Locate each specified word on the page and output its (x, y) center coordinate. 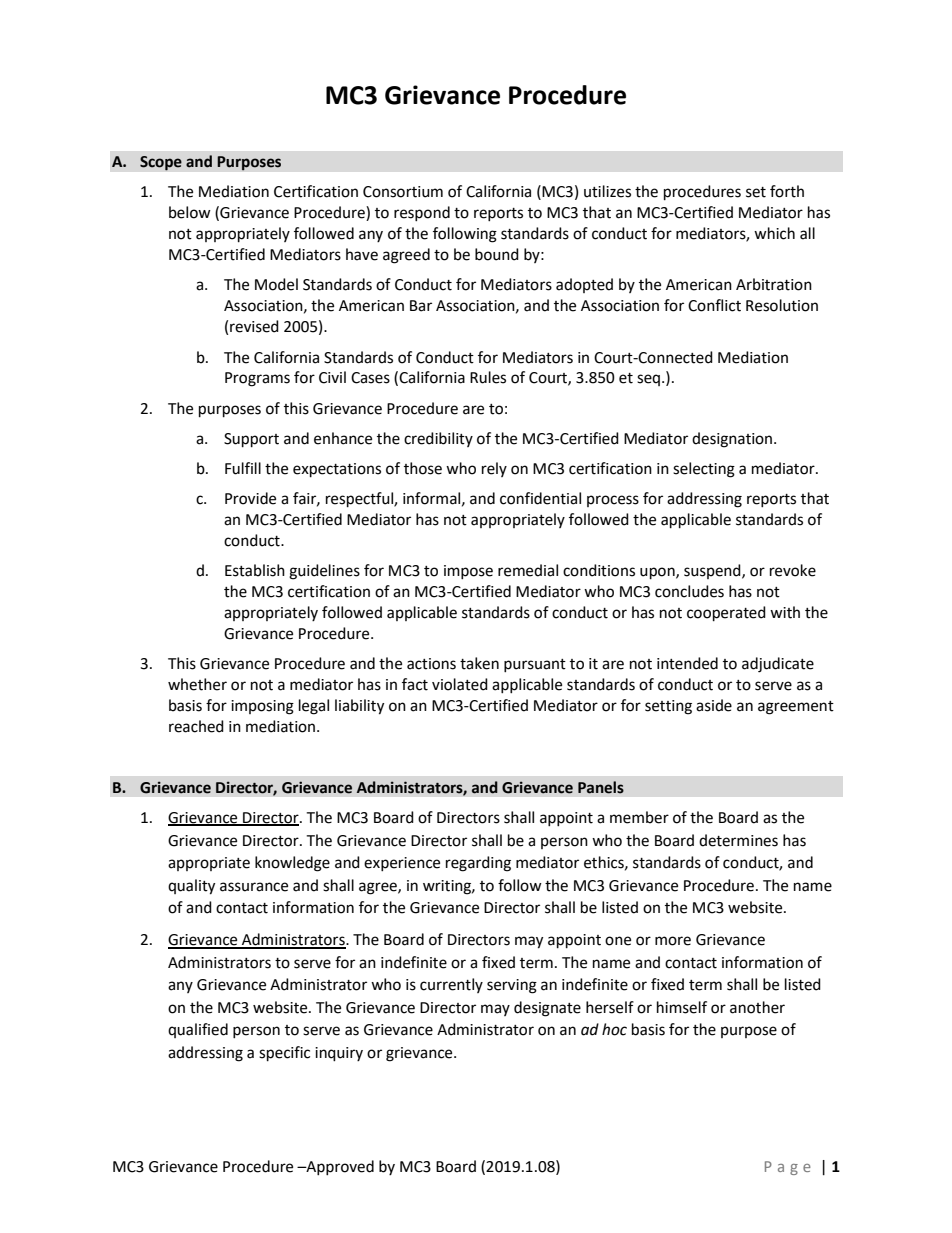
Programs (257, 379)
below (190, 212)
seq (648, 380)
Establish (255, 570)
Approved (339, 1167)
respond (422, 213)
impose (468, 572)
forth (787, 191)
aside (714, 705)
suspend (713, 571)
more (673, 941)
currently (451, 985)
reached (196, 726)
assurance (254, 887)
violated (460, 684)
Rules (488, 377)
